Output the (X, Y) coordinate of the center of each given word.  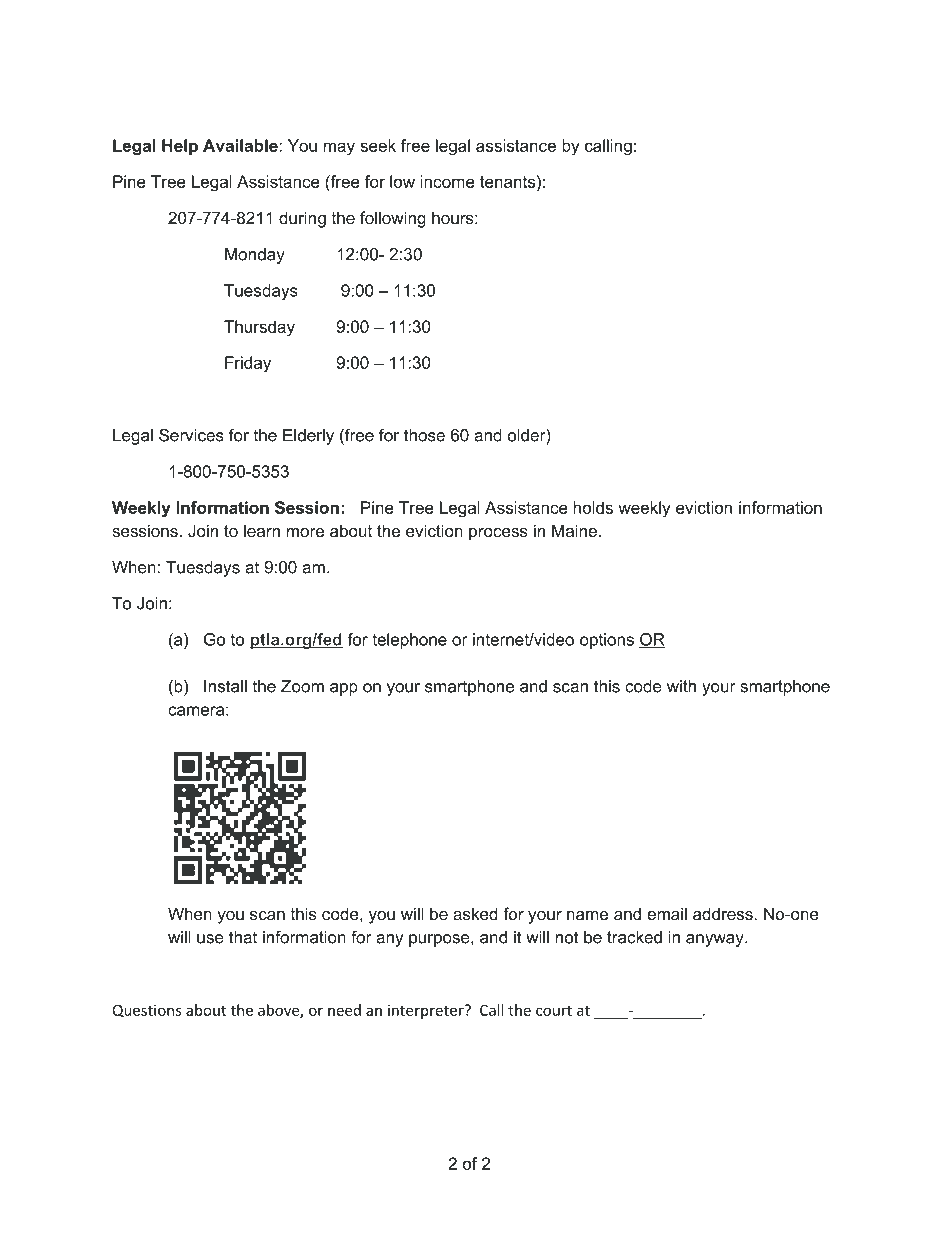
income (448, 181)
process (498, 534)
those (424, 435)
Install (225, 686)
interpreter (427, 1011)
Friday (248, 364)
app (344, 689)
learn (262, 530)
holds (593, 507)
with (681, 686)
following (393, 219)
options (607, 641)
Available (241, 145)
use (210, 939)
